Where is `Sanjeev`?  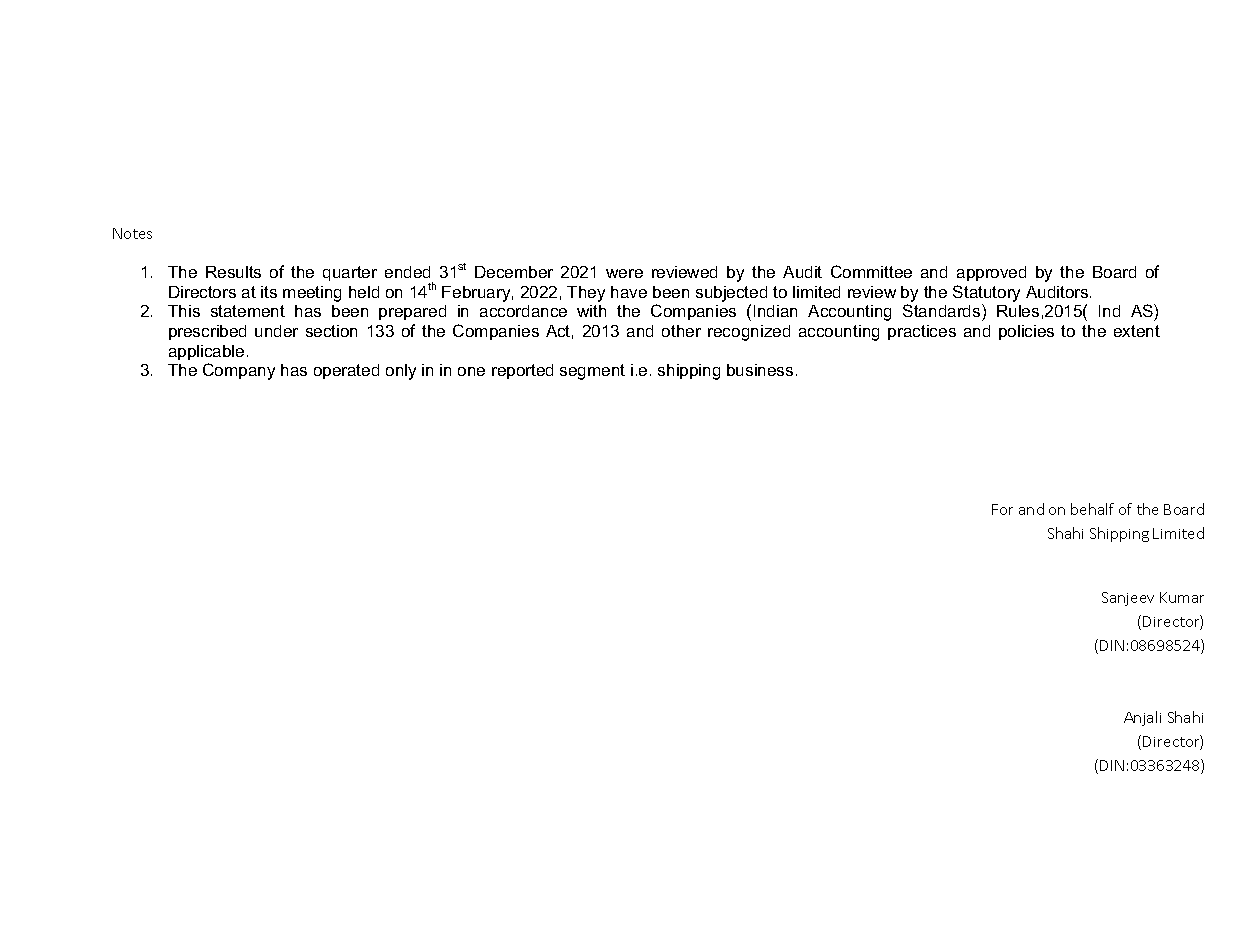
Sanjeev is located at coordinates (1128, 599).
